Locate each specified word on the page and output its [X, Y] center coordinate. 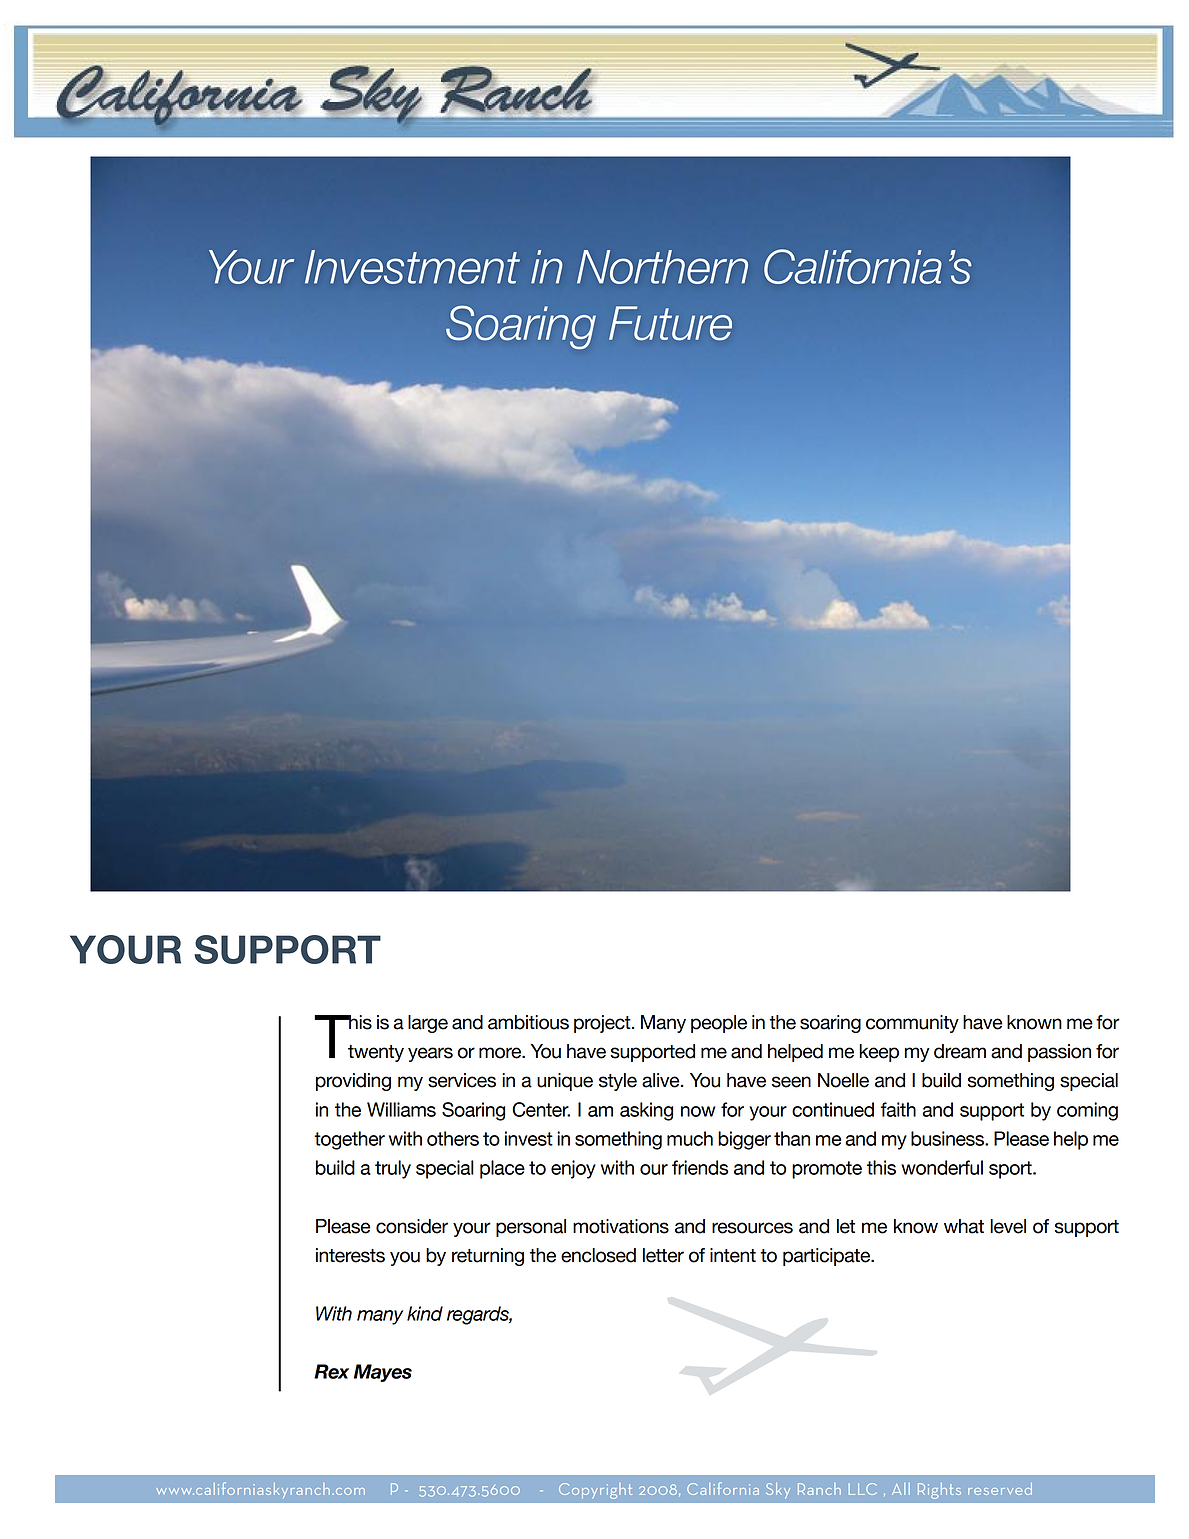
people [719, 1024]
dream [960, 1051]
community [912, 1024]
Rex [331, 1371]
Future [670, 323]
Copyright [595, 1491]
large [428, 1024]
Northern [662, 267]
